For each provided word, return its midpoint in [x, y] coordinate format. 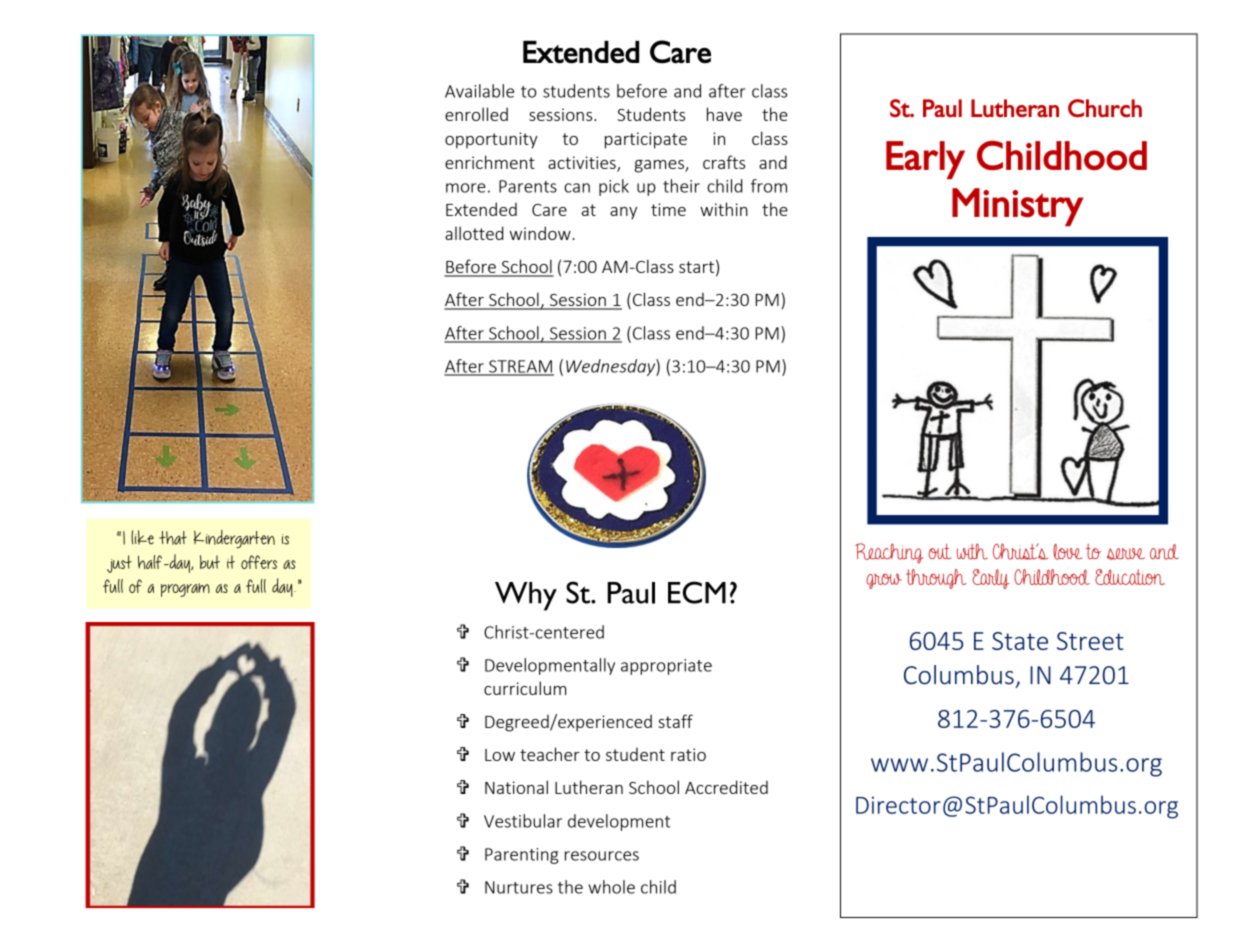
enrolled [476, 114]
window [541, 233]
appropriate [666, 667]
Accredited [726, 787]
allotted [474, 233]
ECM [697, 592]
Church [1105, 108]
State [1020, 641]
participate [646, 140]
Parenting [521, 856]
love [1067, 552]
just [119, 564]
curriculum [525, 688]
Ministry [1017, 207]
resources [602, 856]
